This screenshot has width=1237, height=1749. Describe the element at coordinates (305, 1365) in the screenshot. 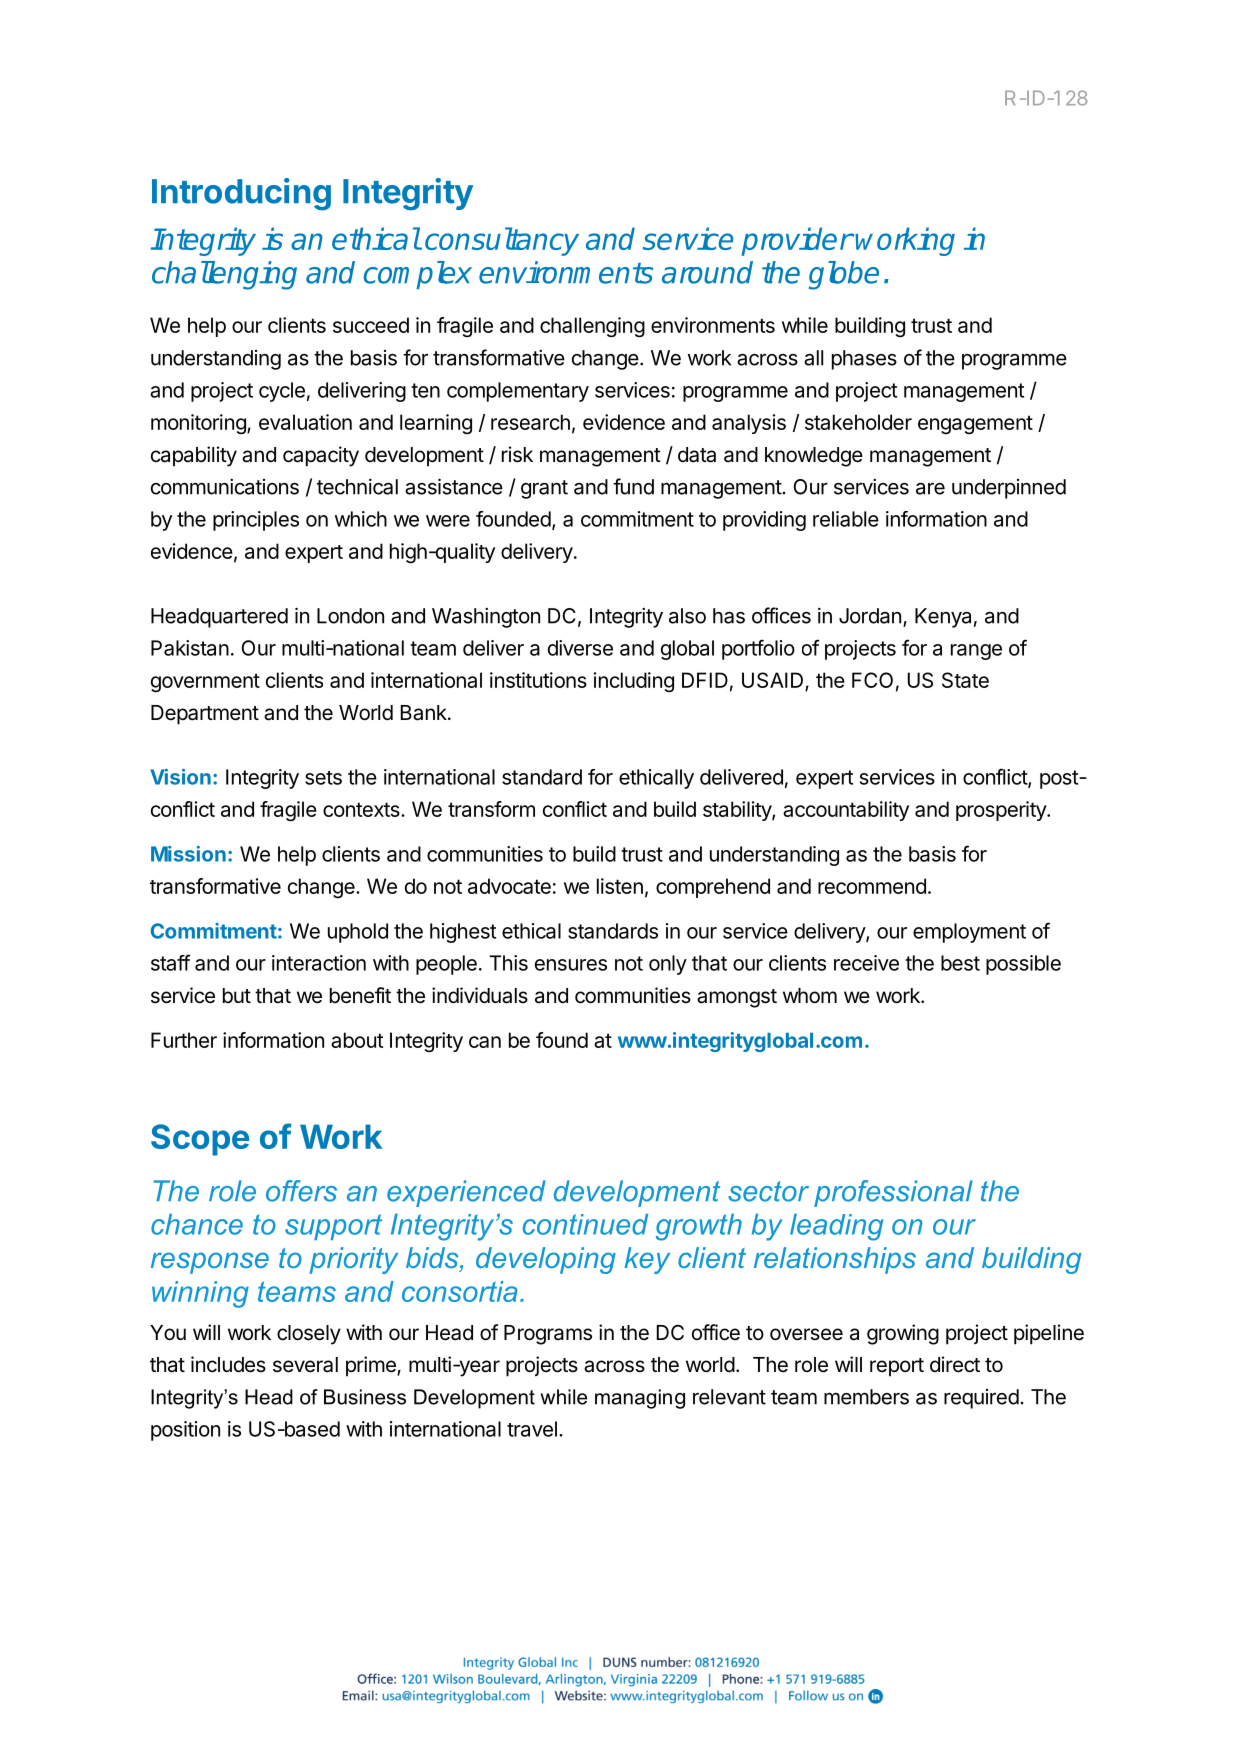

I see `several` at that location.
